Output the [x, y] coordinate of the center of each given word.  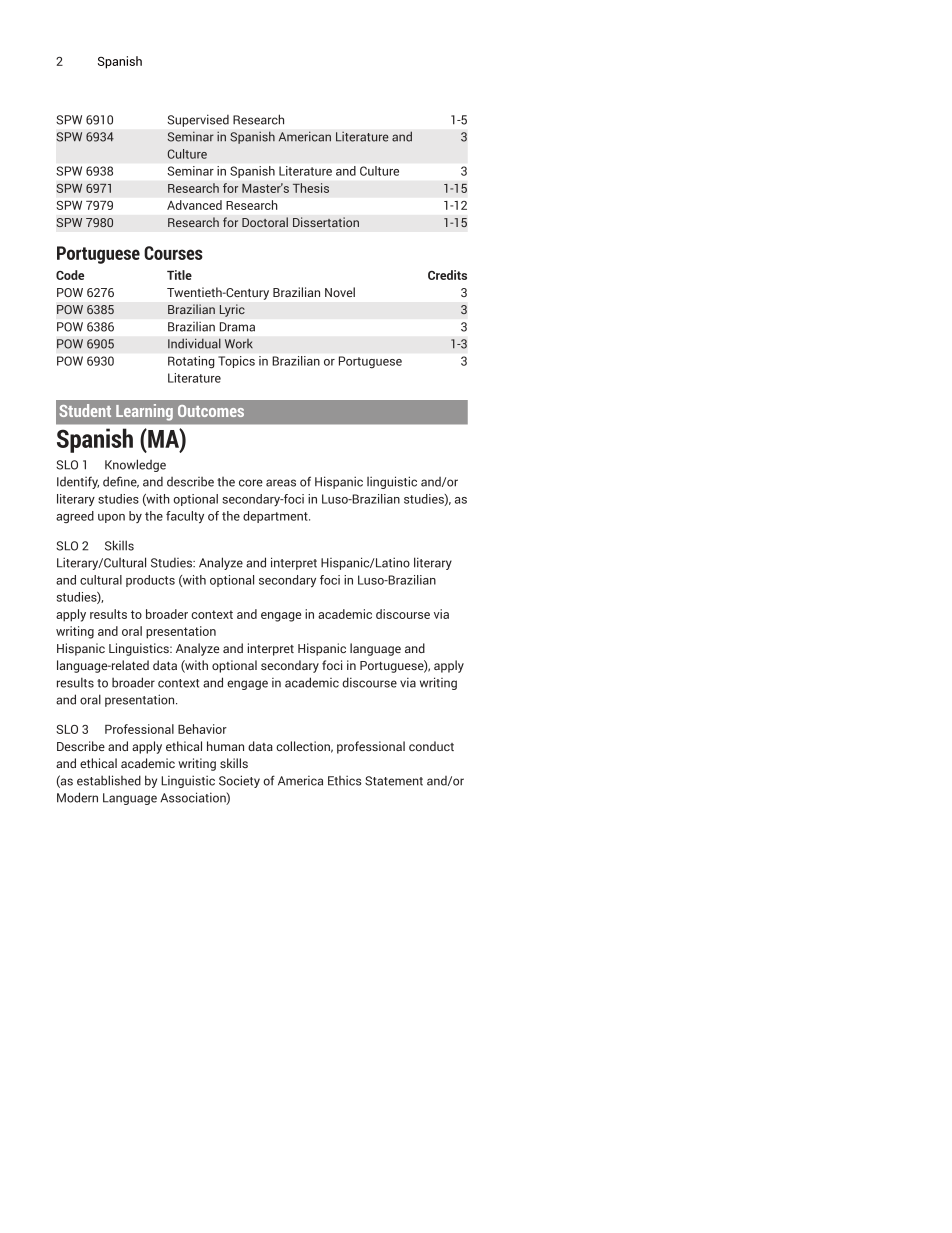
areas [281, 483]
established [109, 780]
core [251, 483]
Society [239, 781]
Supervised [198, 121]
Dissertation [326, 222]
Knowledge [135, 465]
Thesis [311, 188]
